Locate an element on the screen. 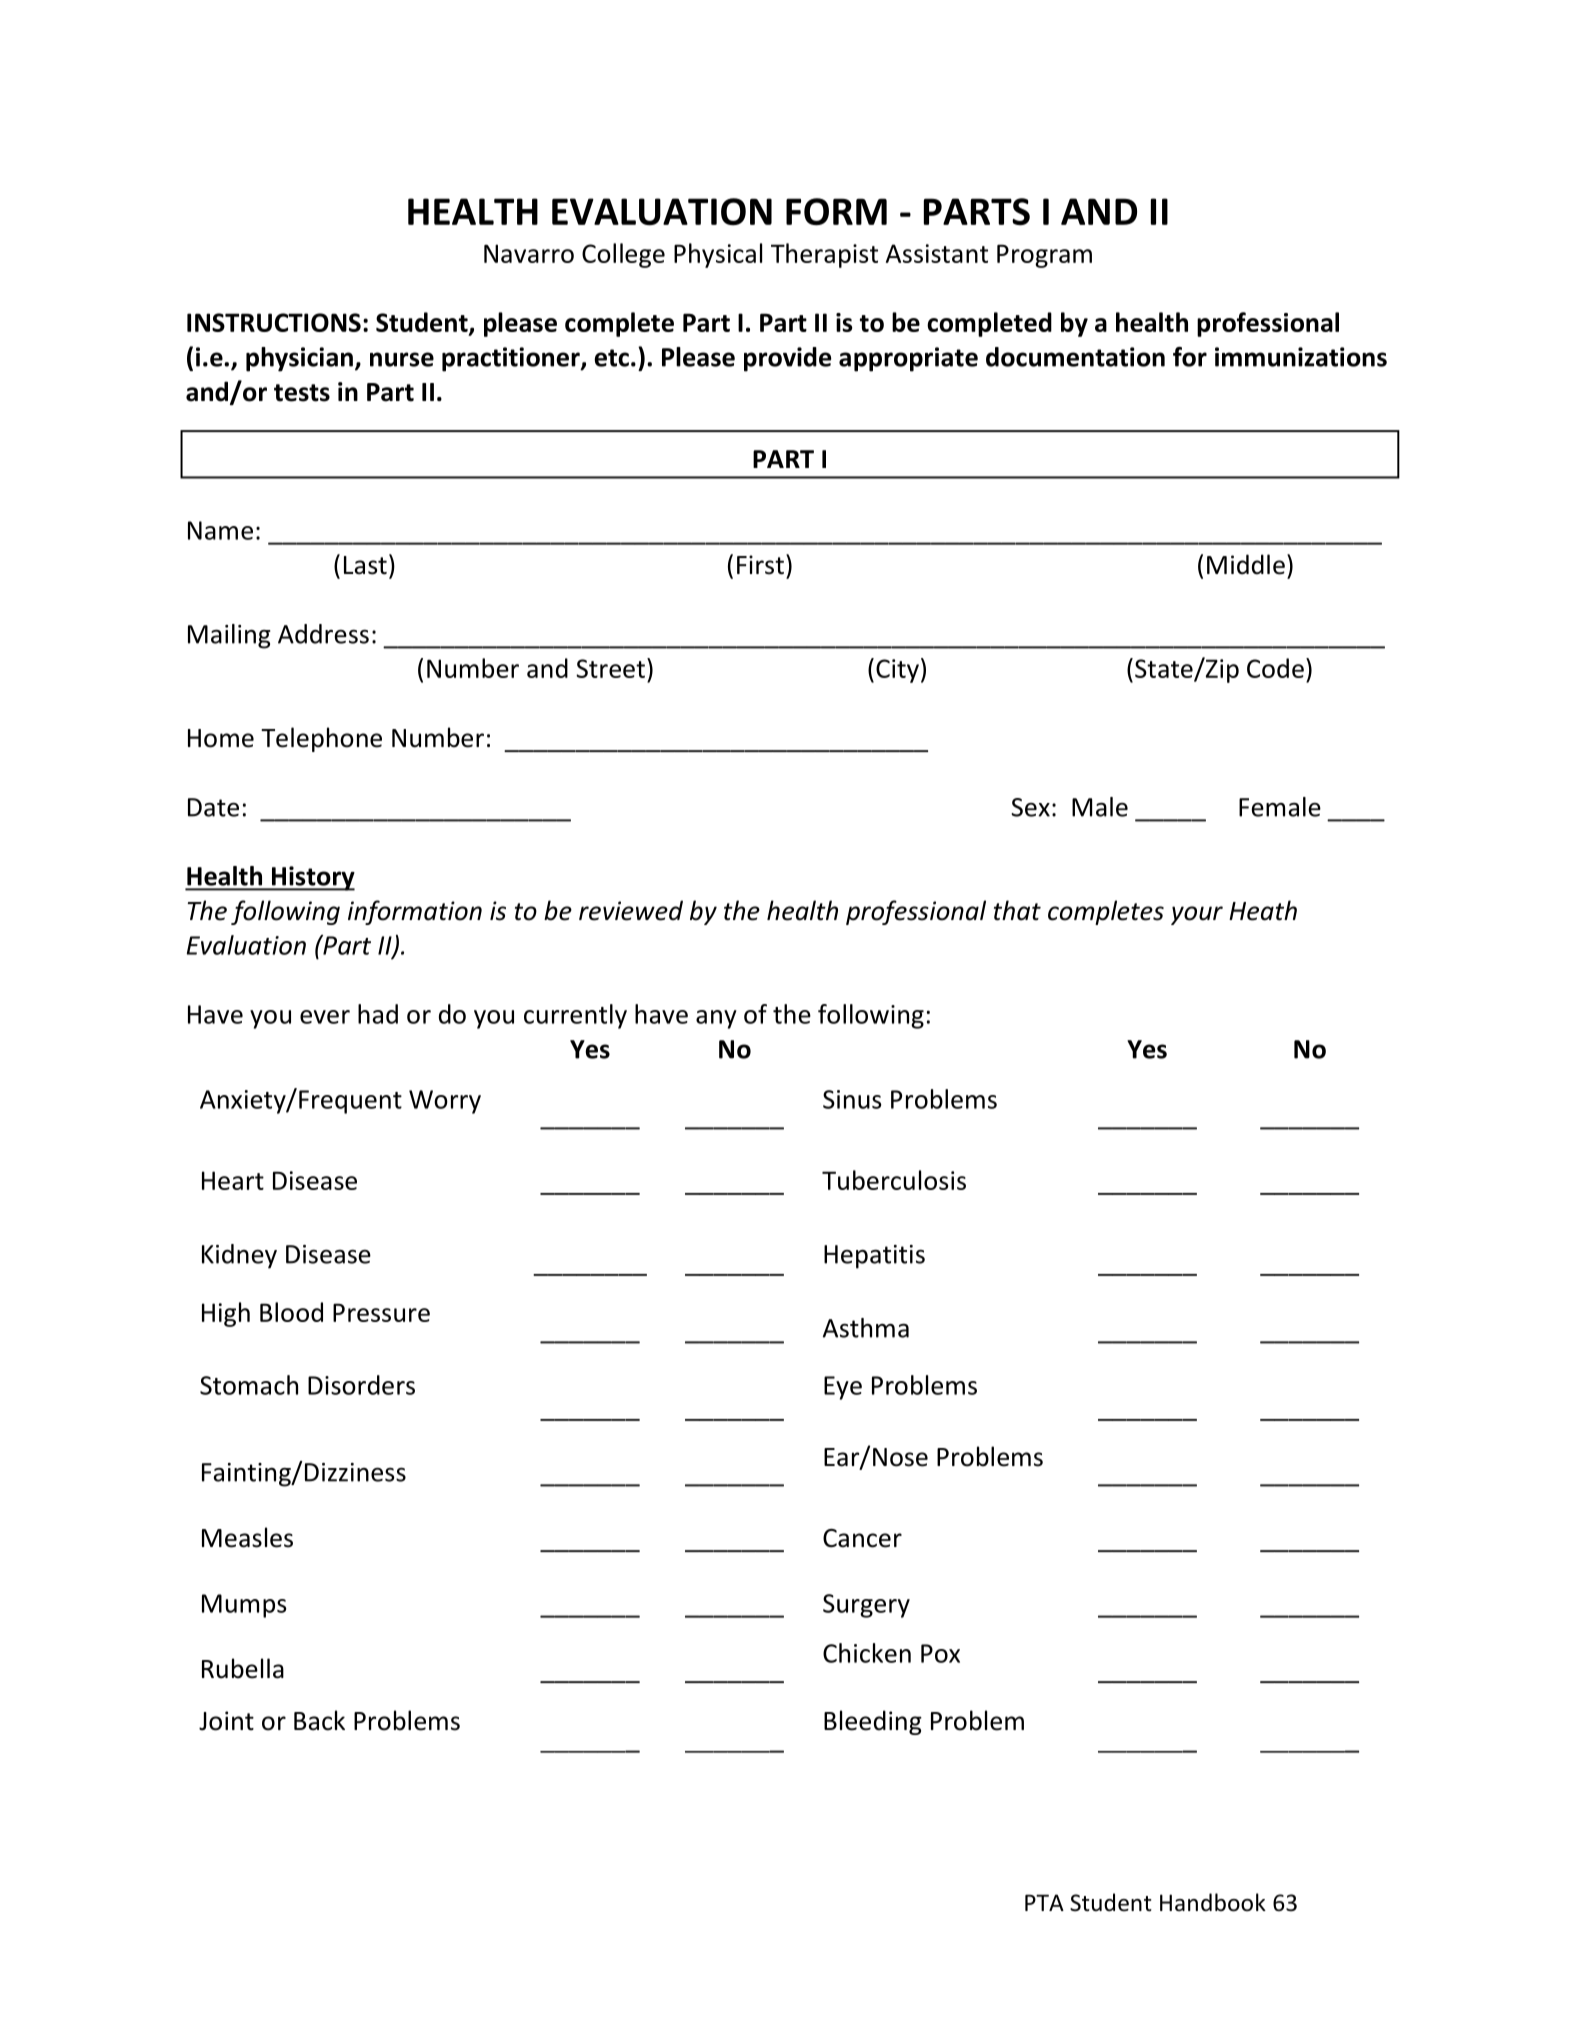  any is located at coordinates (716, 1019).
